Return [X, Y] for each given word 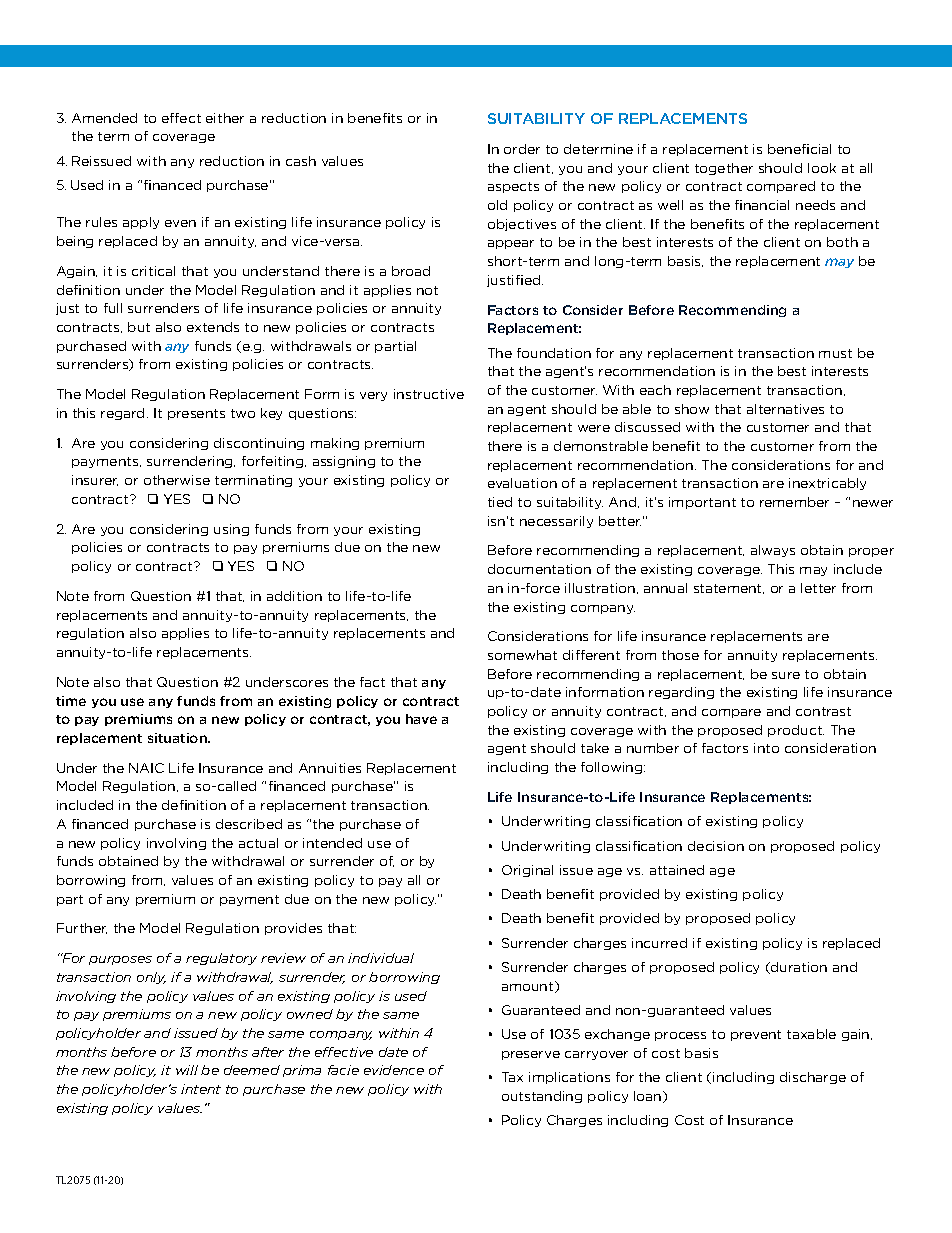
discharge [813, 1078]
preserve [531, 1055]
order [522, 149]
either [225, 118]
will [187, 1070]
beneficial [799, 149]
